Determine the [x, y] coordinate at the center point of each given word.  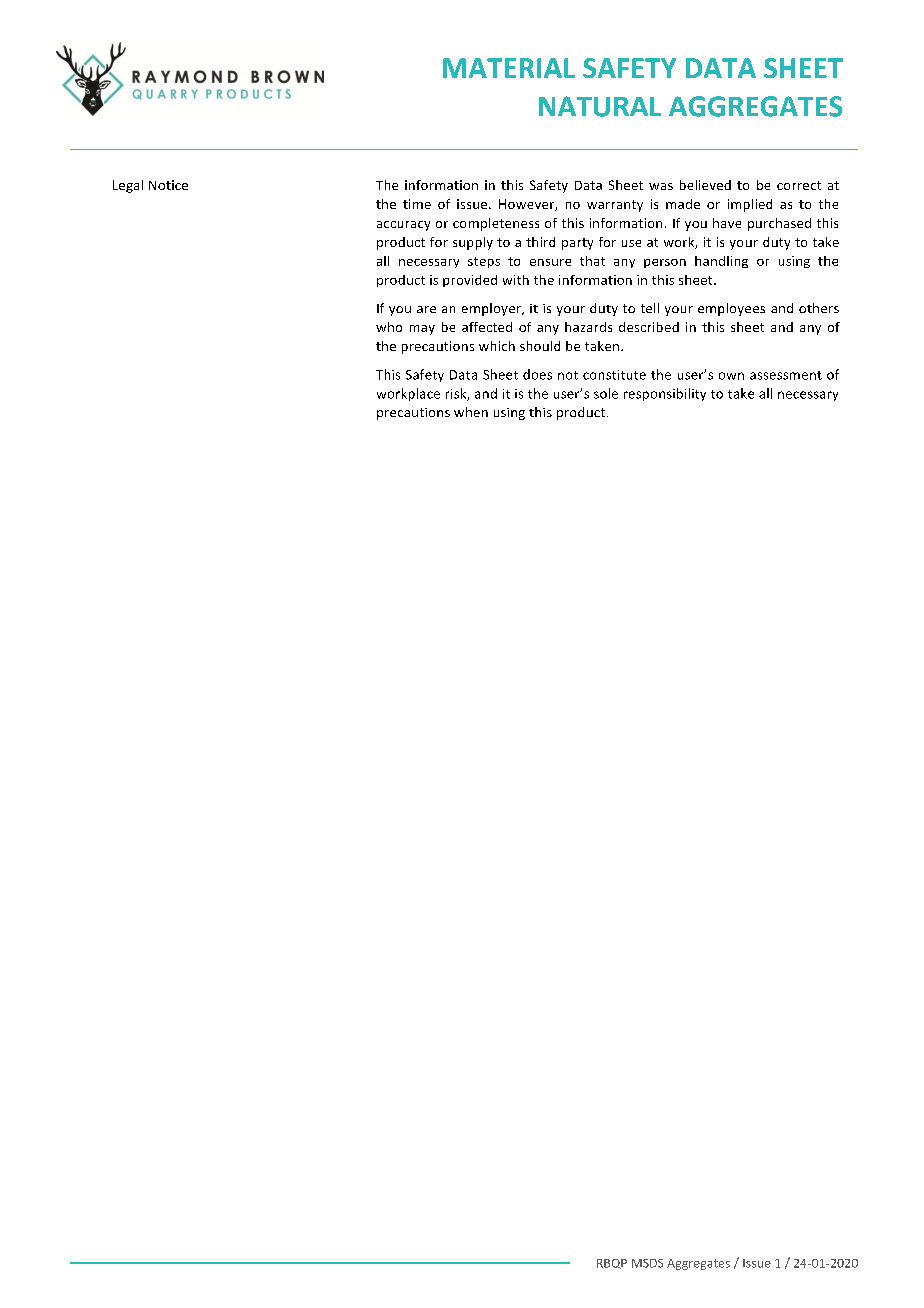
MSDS [647, 1263]
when [471, 412]
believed [705, 185]
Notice [168, 185]
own [731, 376]
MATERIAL [509, 68]
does [537, 374]
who [389, 327]
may [422, 330]
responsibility [665, 394]
